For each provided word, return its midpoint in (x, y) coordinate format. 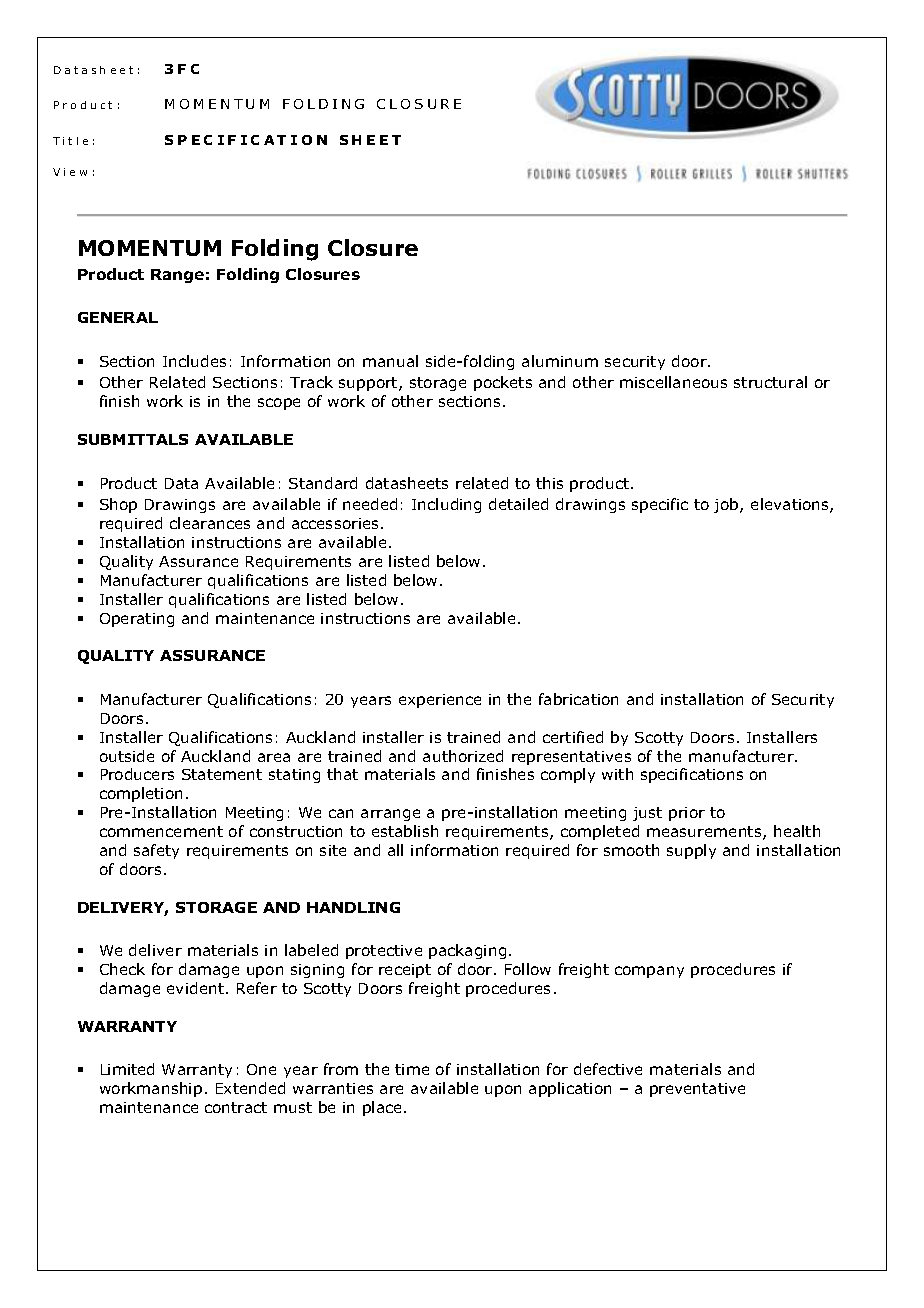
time (412, 1069)
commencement (161, 831)
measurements (705, 833)
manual (390, 361)
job (727, 505)
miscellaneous (673, 382)
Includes (194, 361)
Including (446, 505)
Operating (137, 620)
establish (405, 831)
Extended (250, 1088)
